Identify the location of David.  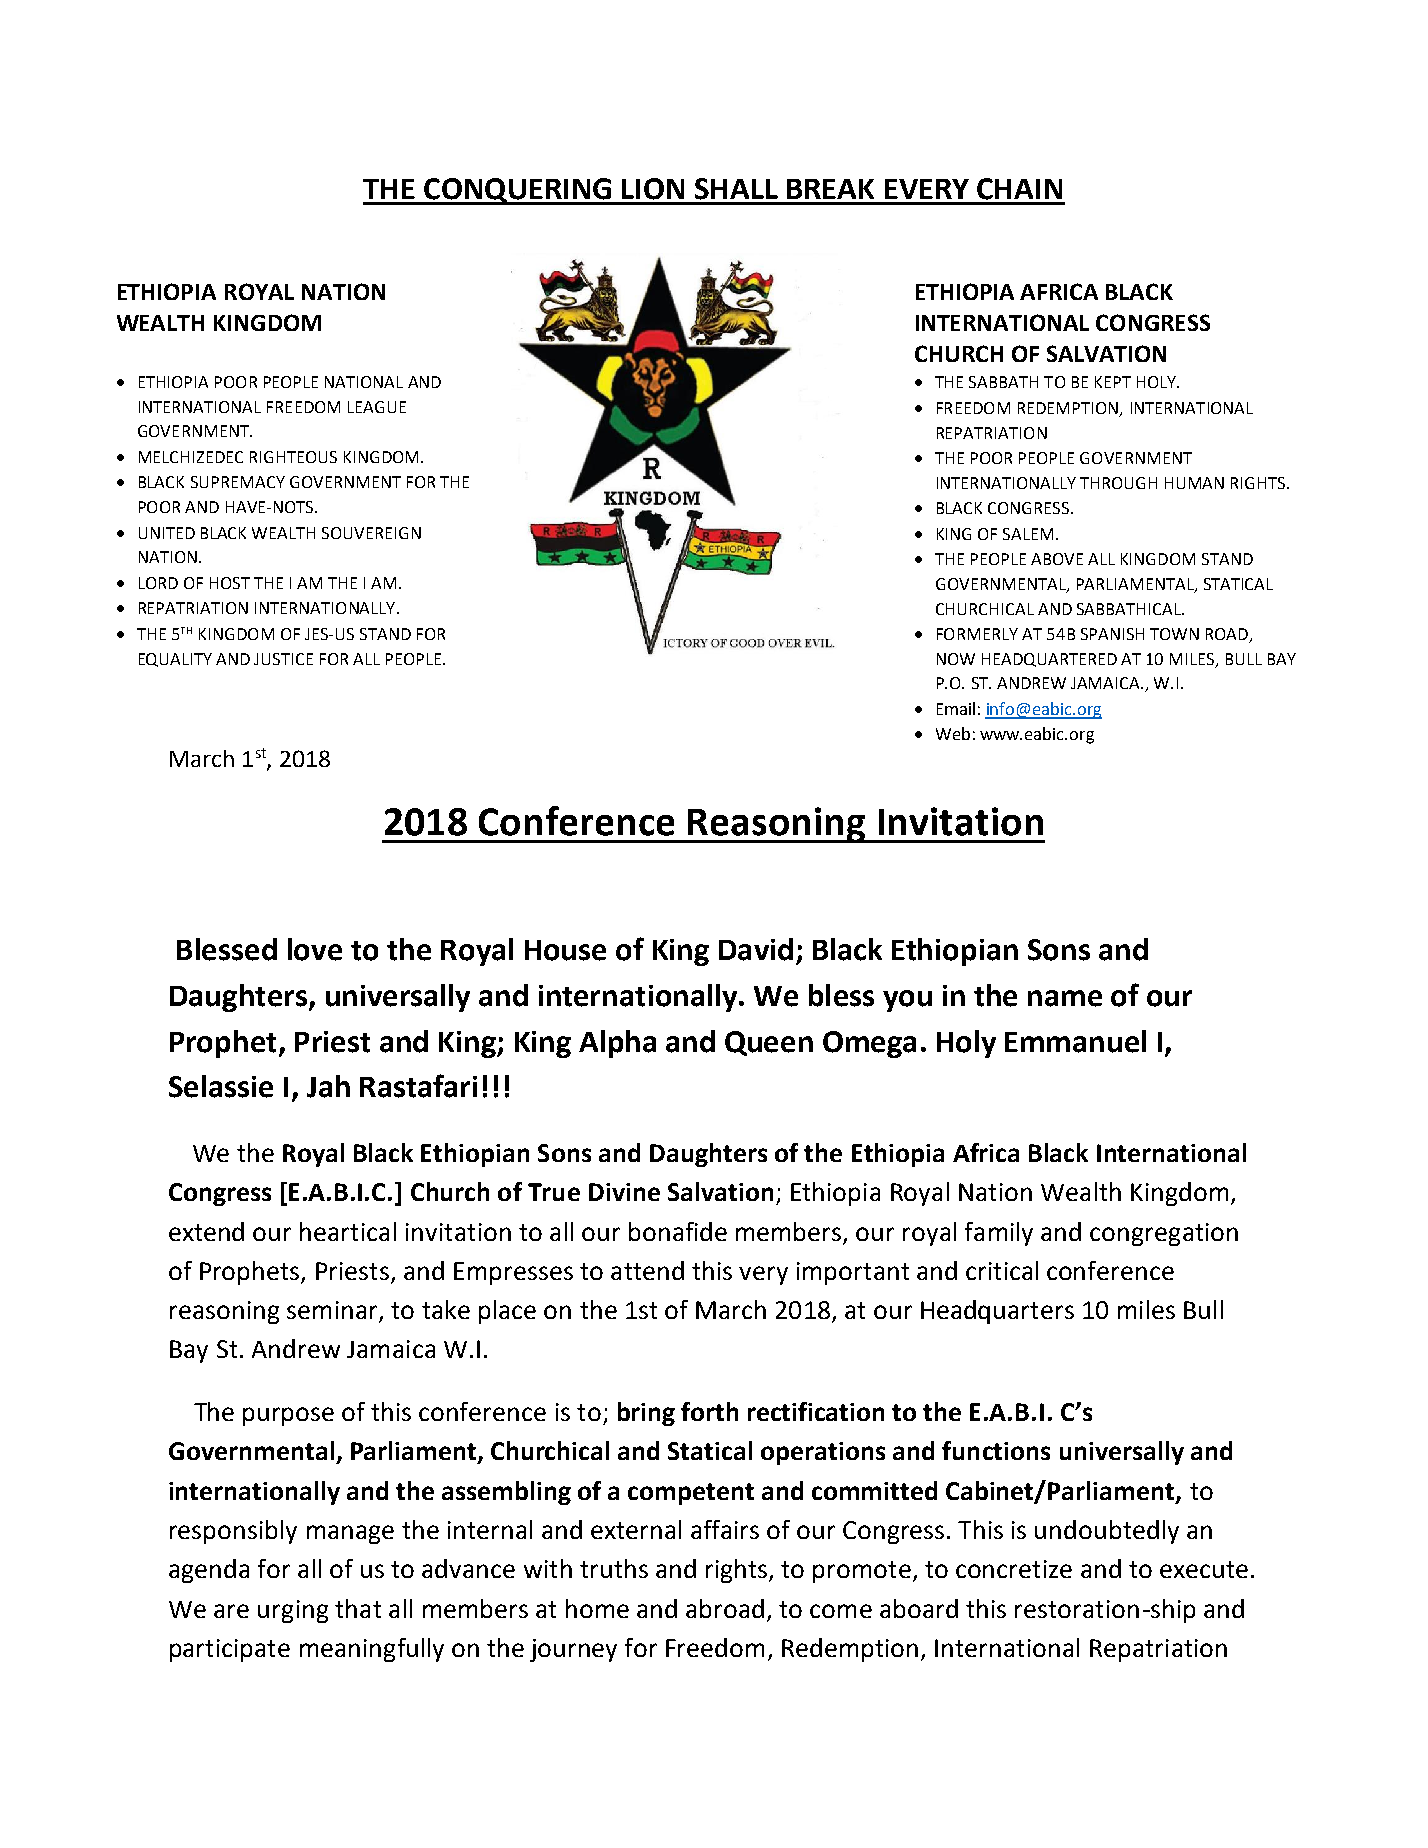
(756, 949).
